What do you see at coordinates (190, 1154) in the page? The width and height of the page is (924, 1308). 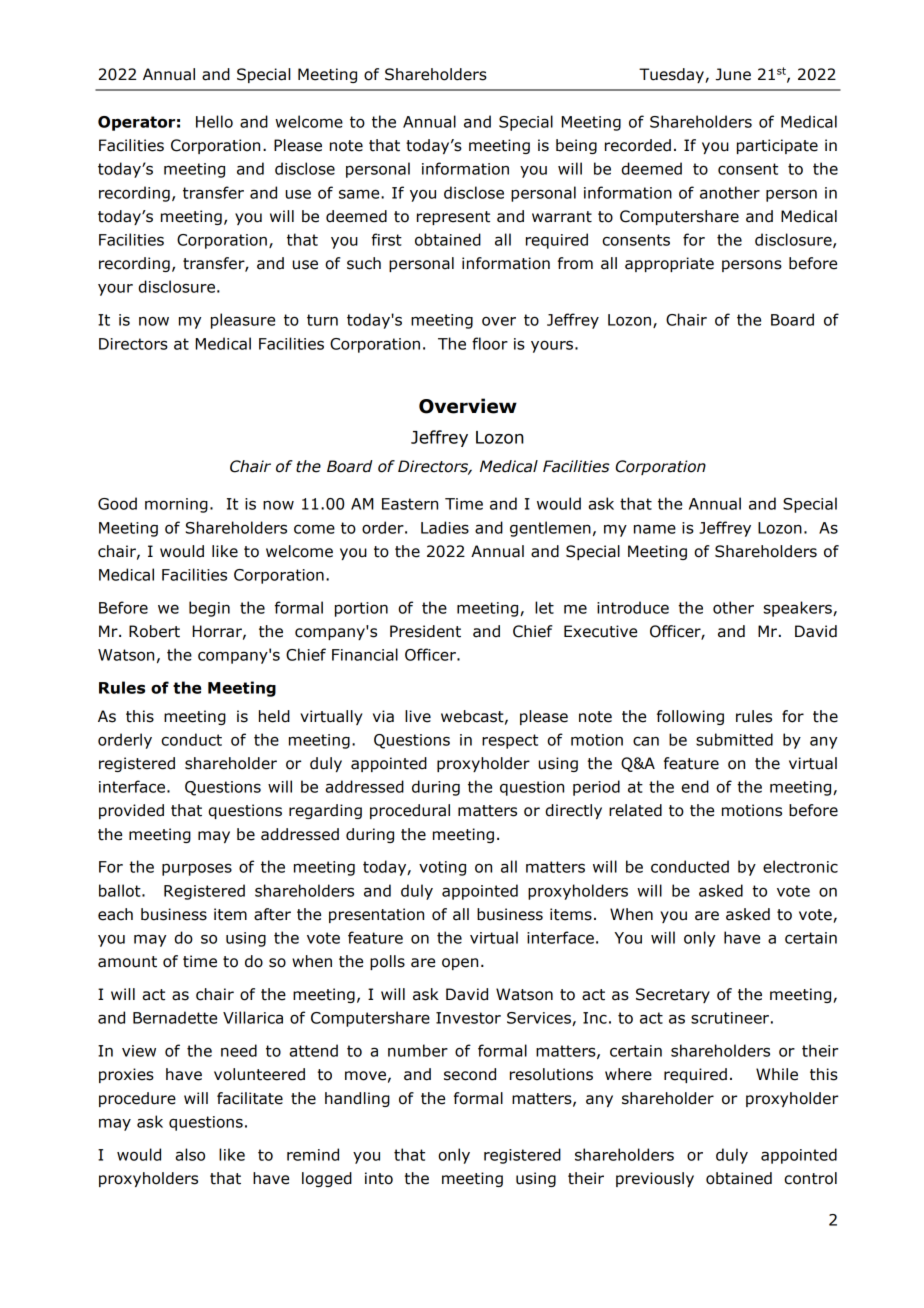 I see `also` at bounding box center [190, 1154].
